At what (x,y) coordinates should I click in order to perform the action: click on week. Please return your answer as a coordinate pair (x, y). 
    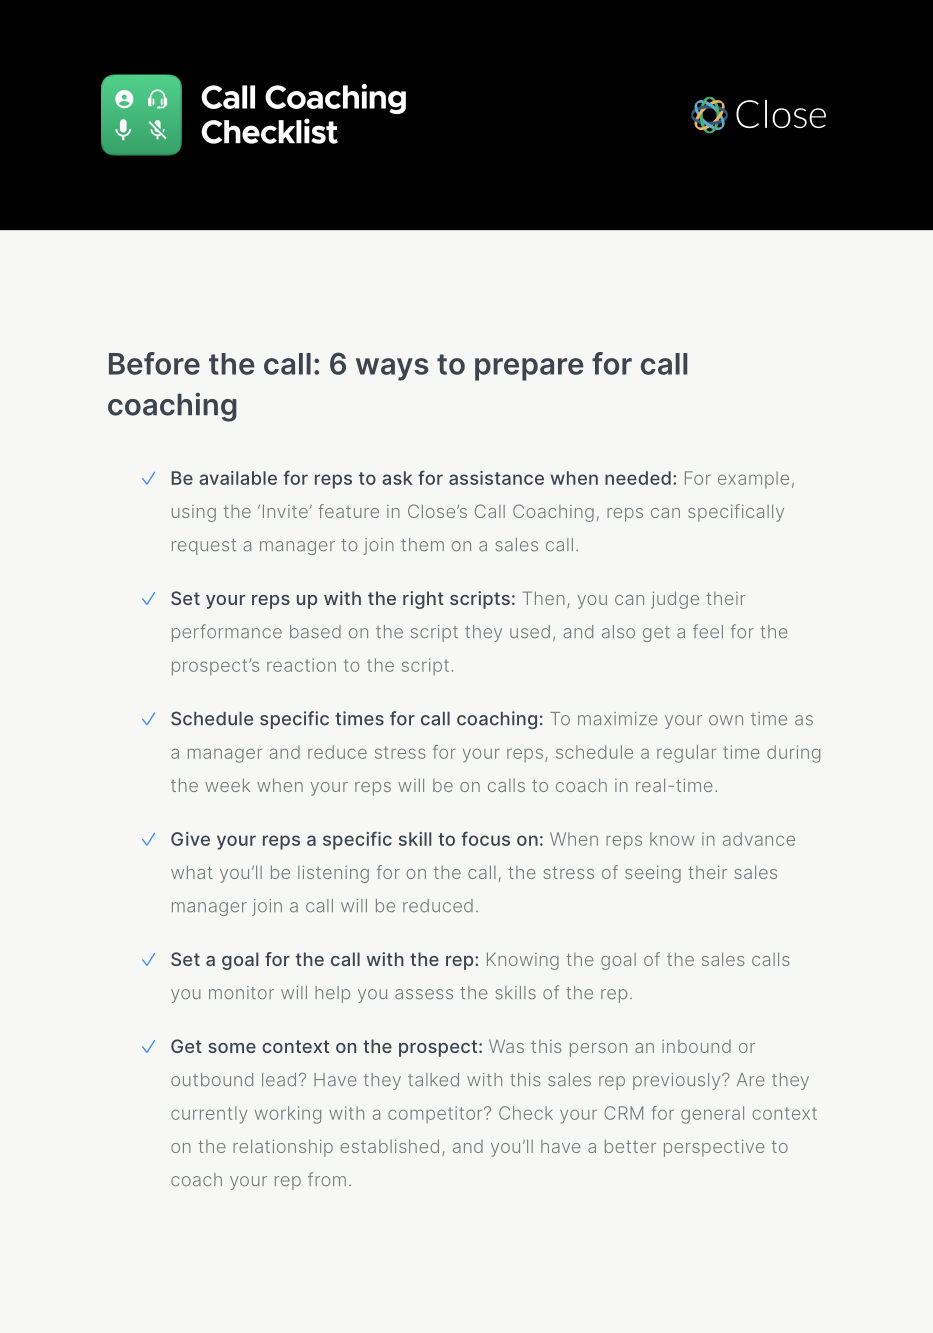
    Looking at the image, I should click on (227, 785).
